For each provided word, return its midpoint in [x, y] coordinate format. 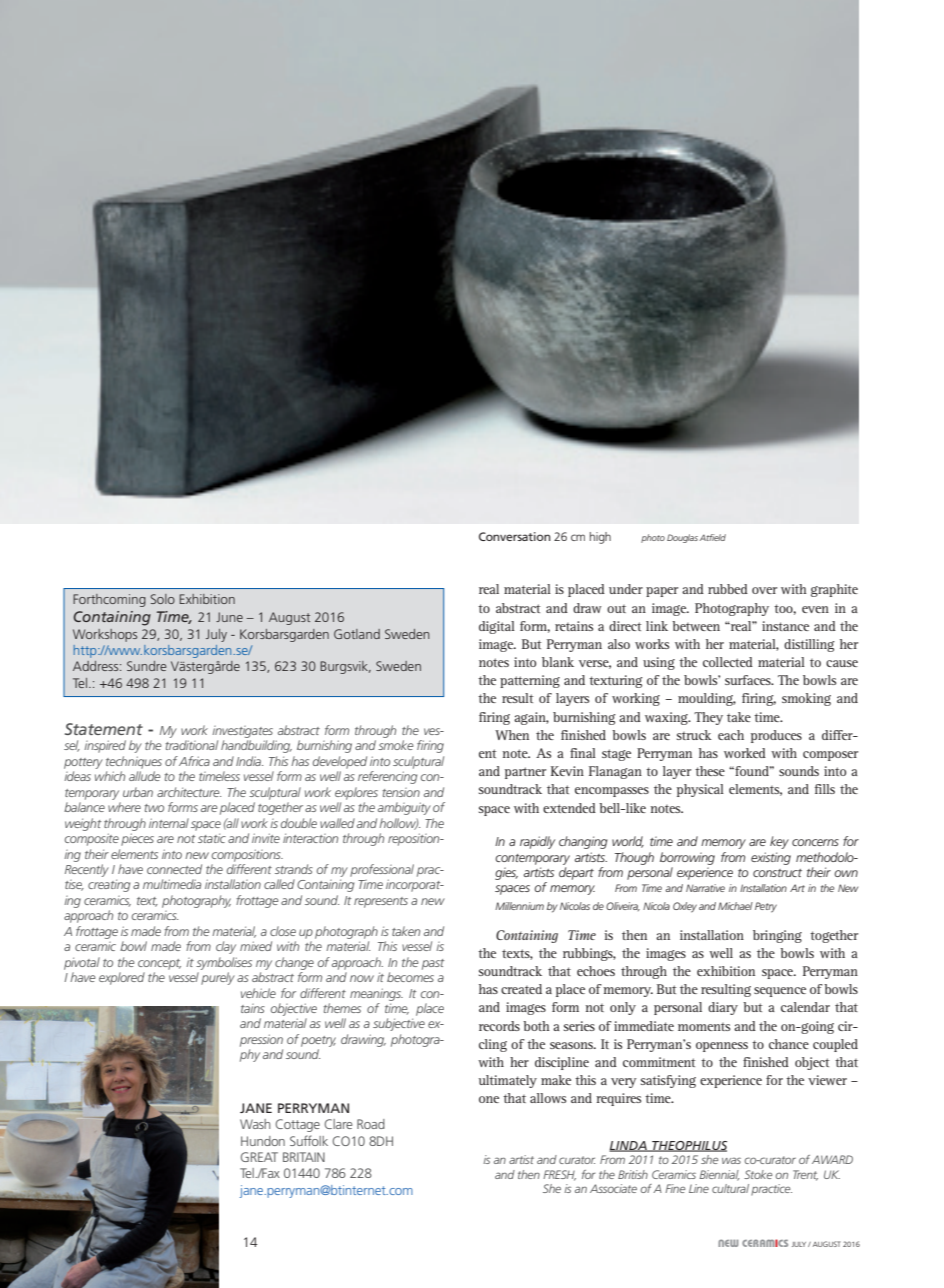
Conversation [515, 536]
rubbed [728, 589]
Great [259, 1157]
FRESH [559, 1175]
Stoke [758, 1174]
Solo [162, 599]
